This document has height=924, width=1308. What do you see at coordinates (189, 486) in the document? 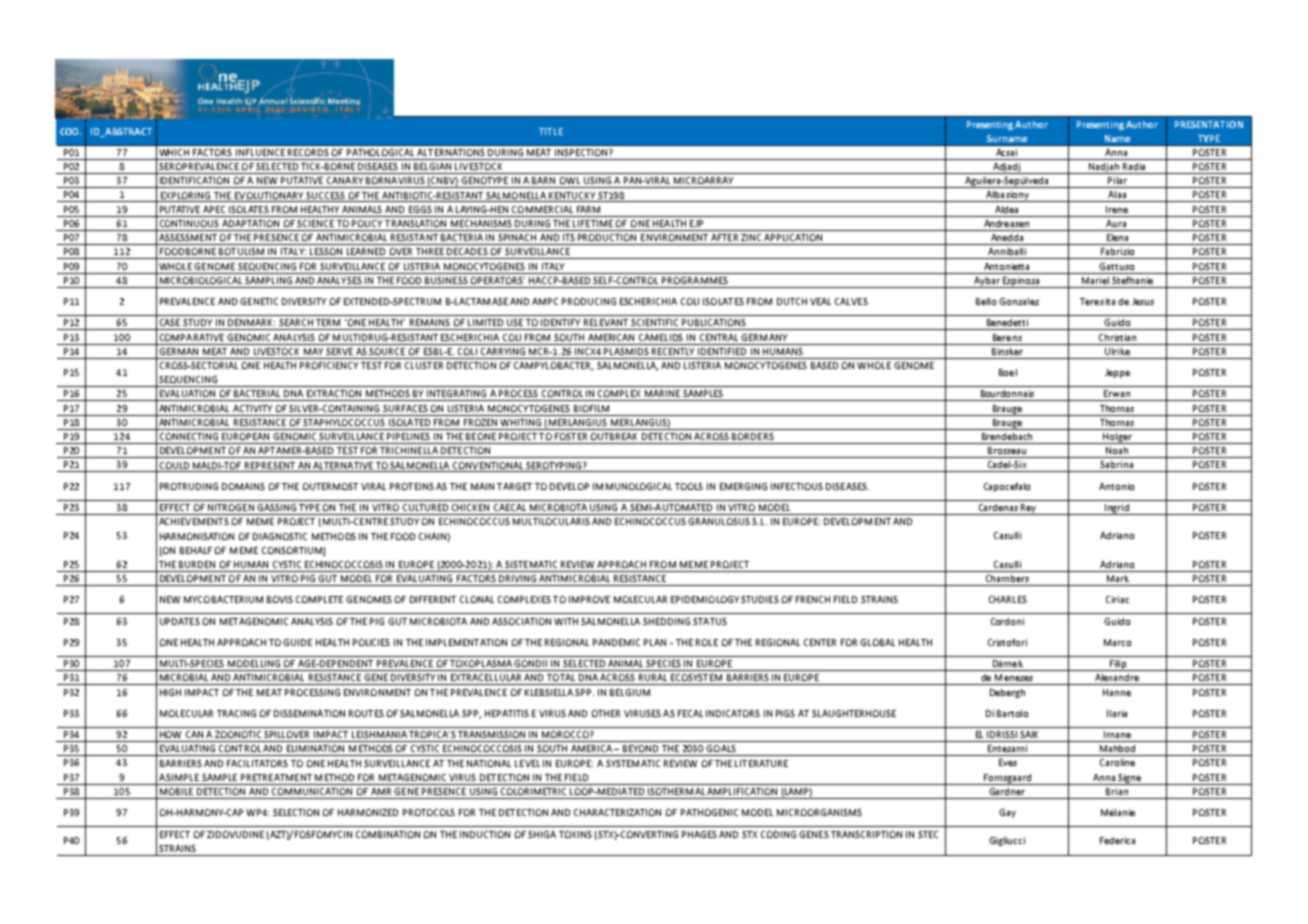
I see `PROTRUDING` at bounding box center [189, 486].
